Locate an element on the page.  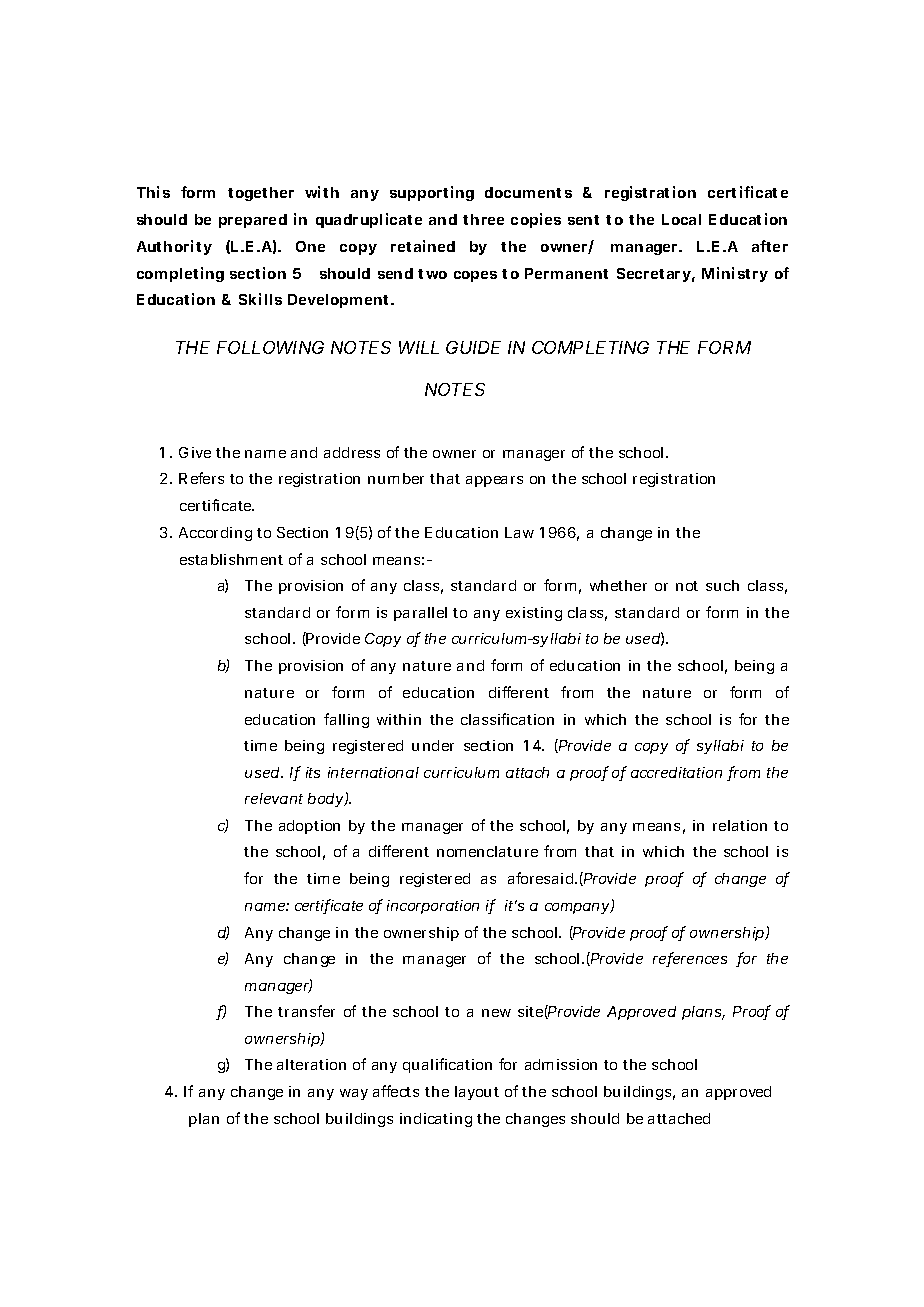
whether is located at coordinates (618, 585).
